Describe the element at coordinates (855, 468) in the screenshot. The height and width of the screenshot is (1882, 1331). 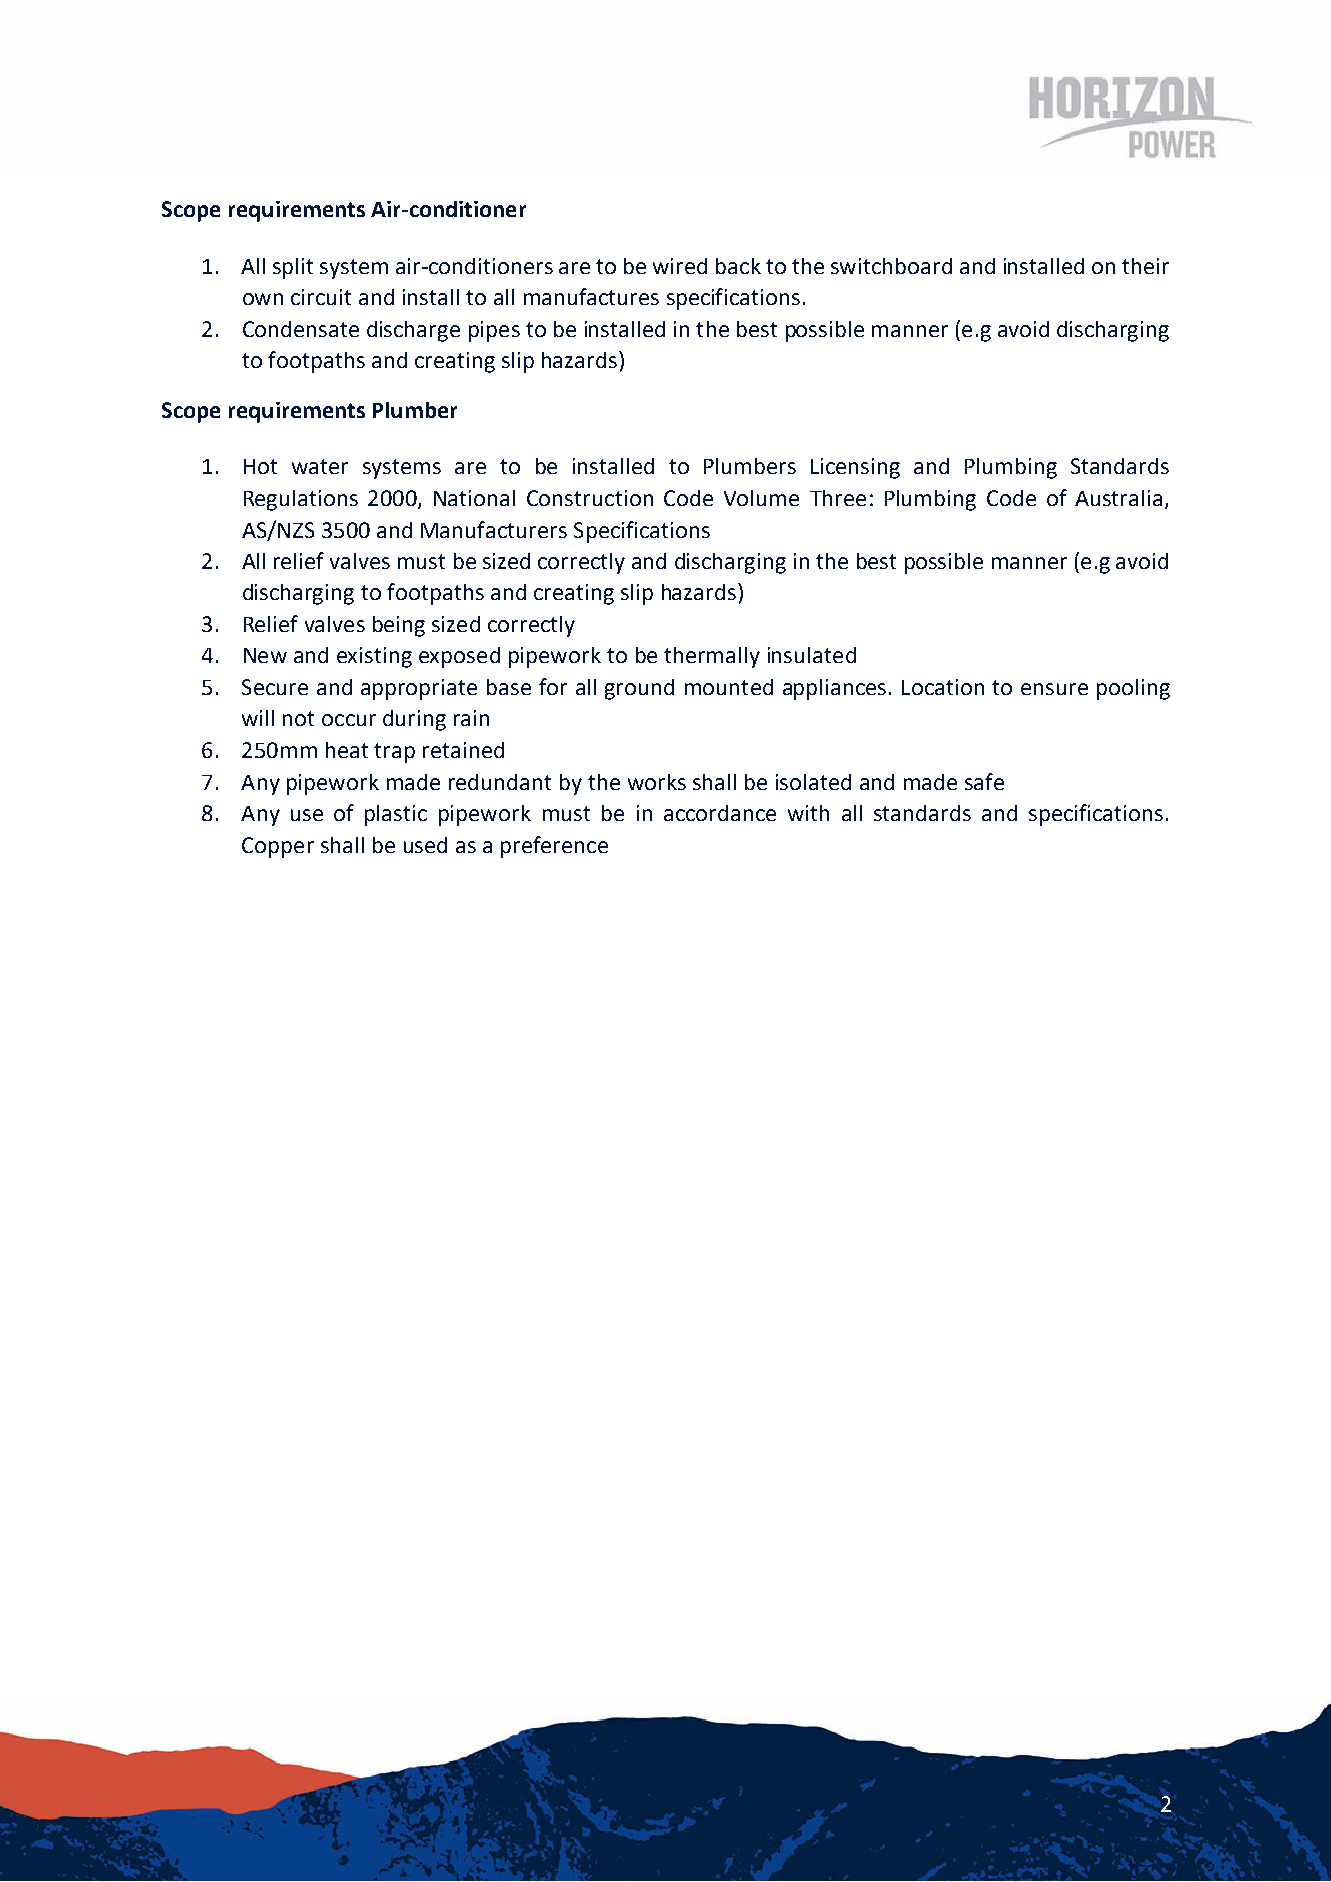
I see `Licensing` at that location.
